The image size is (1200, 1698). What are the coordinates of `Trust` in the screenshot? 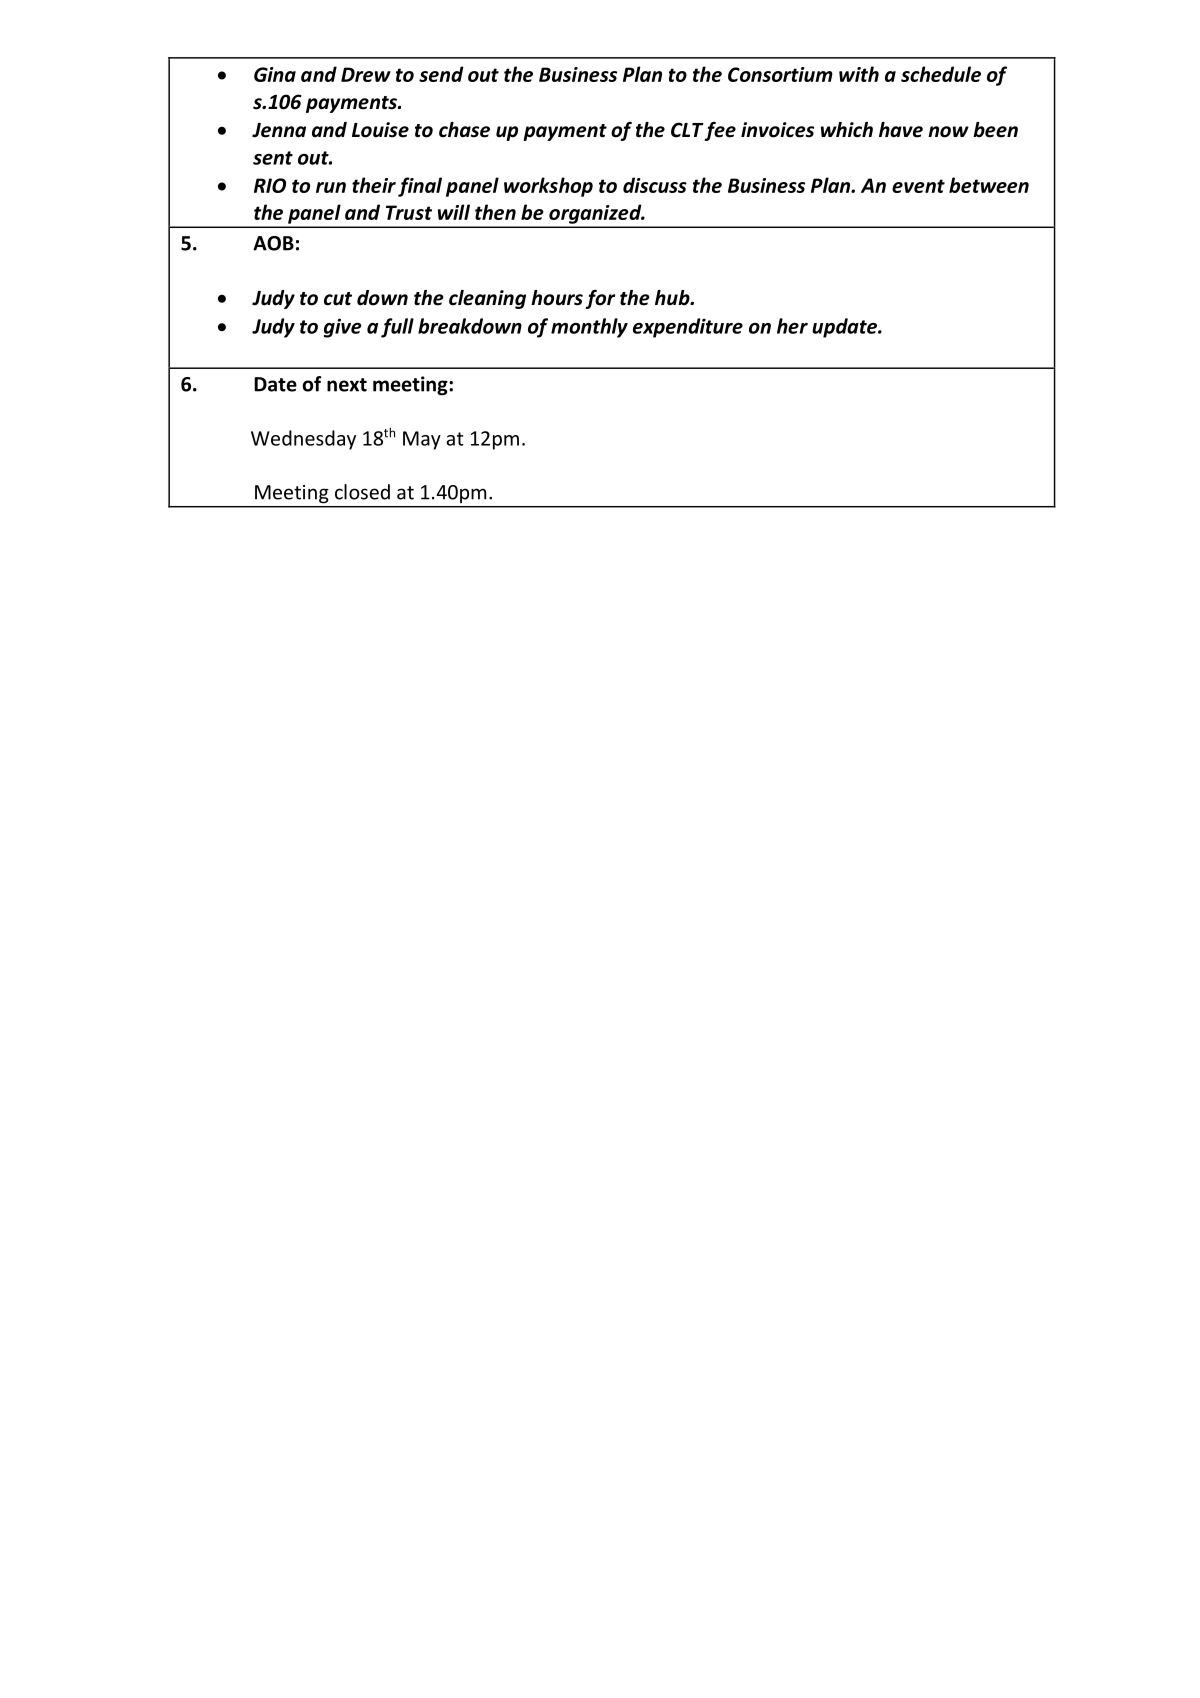 It's located at (409, 212).
